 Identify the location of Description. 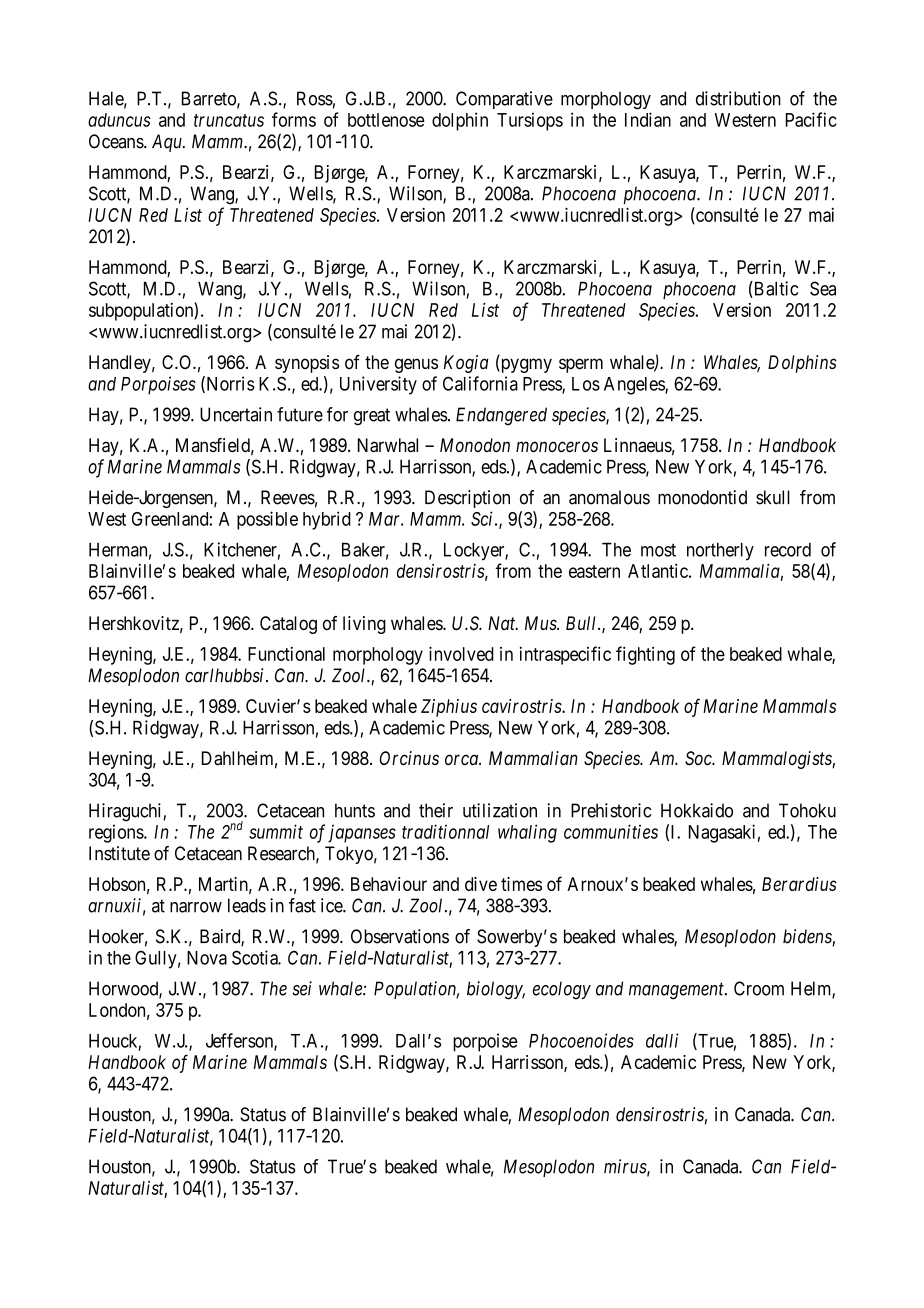
(467, 499).
